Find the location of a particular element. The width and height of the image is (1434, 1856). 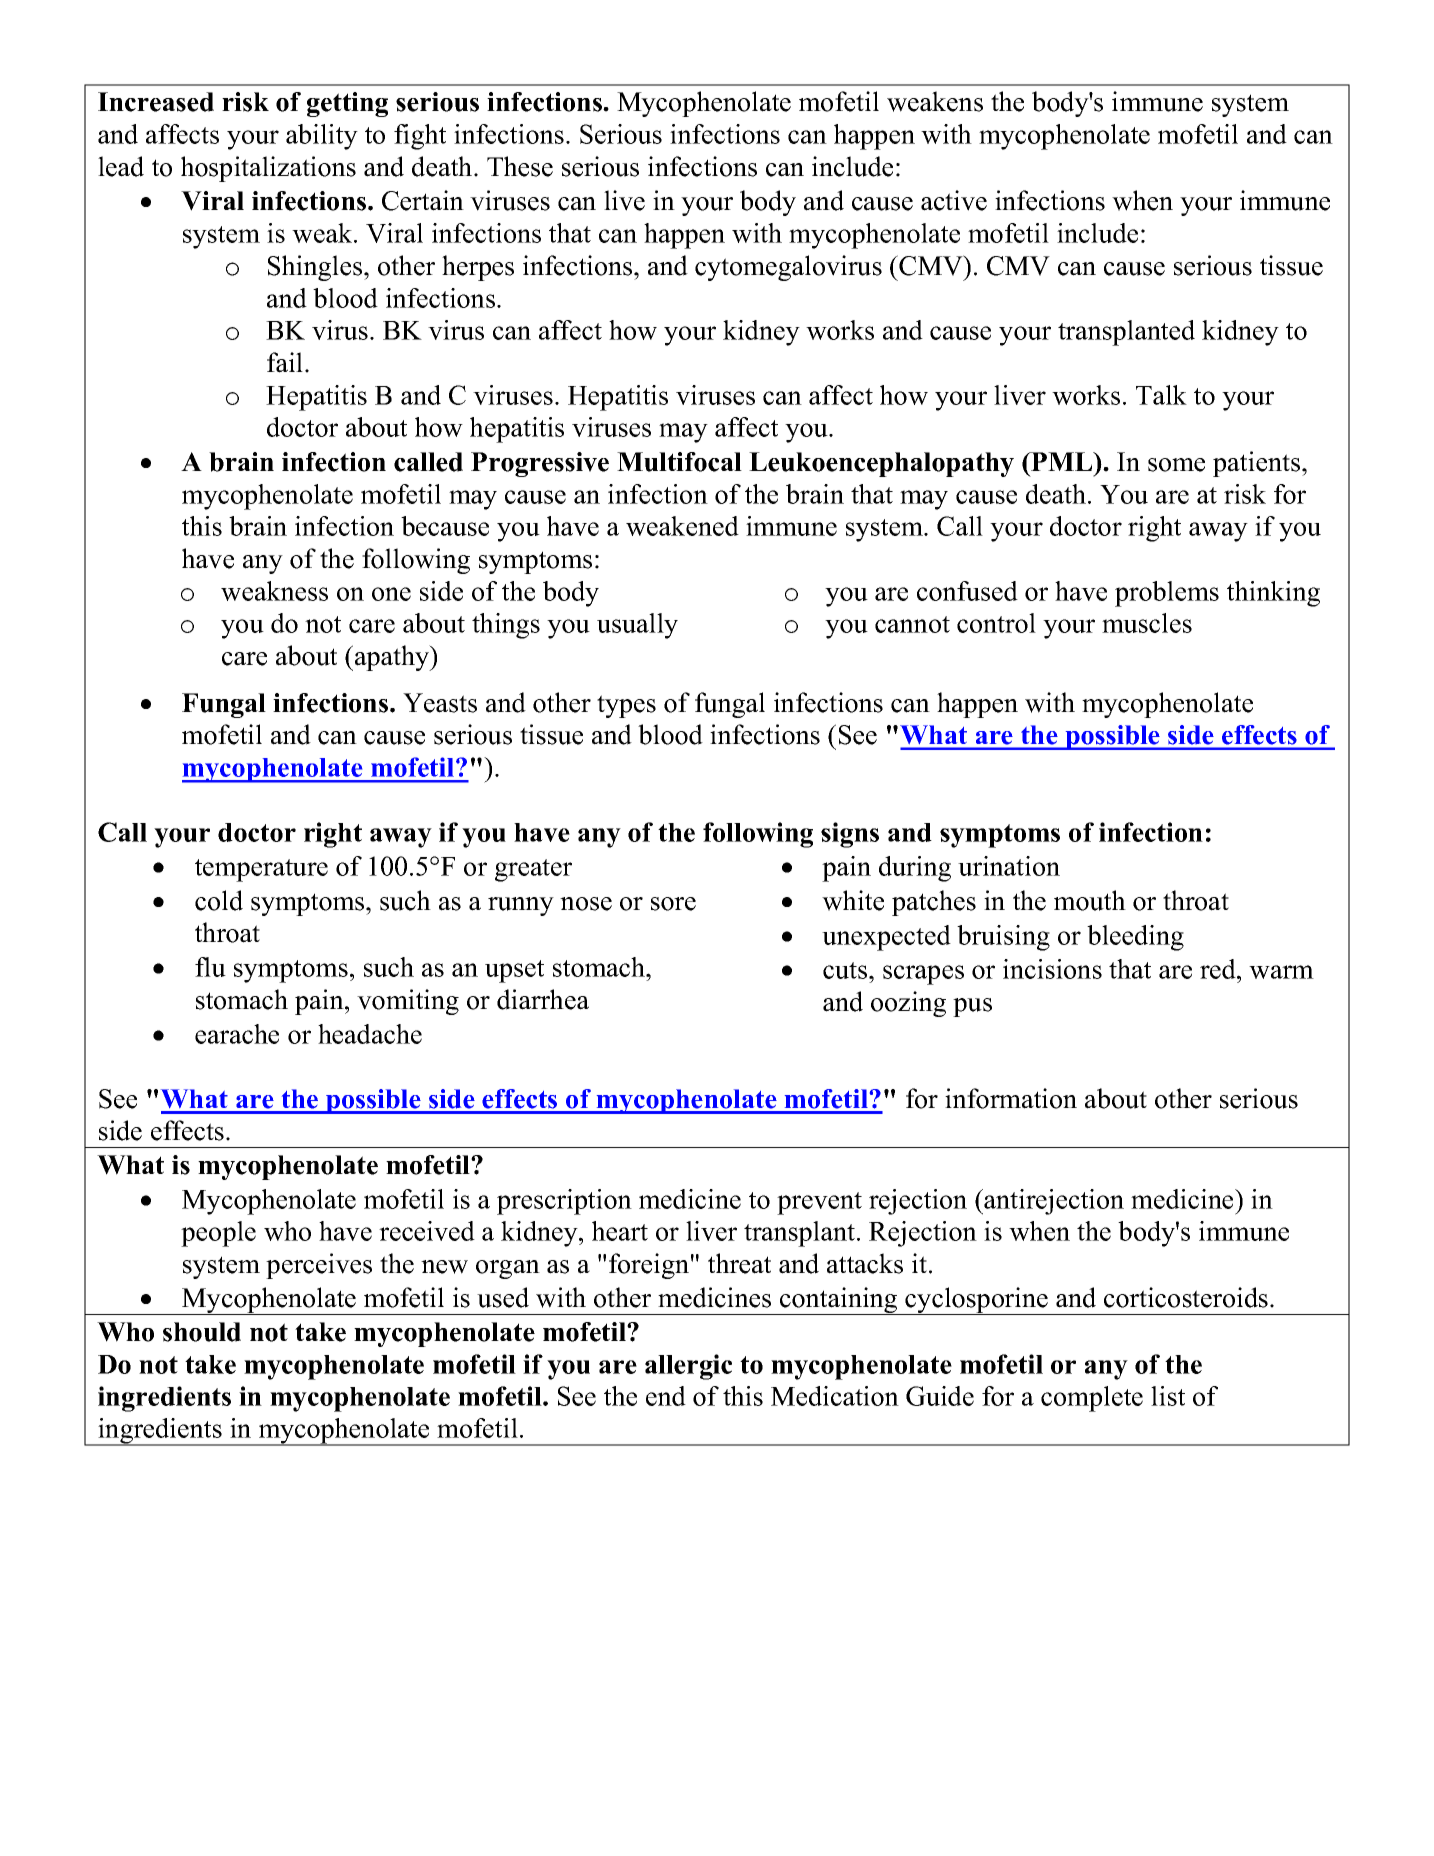

information is located at coordinates (1011, 1098).
